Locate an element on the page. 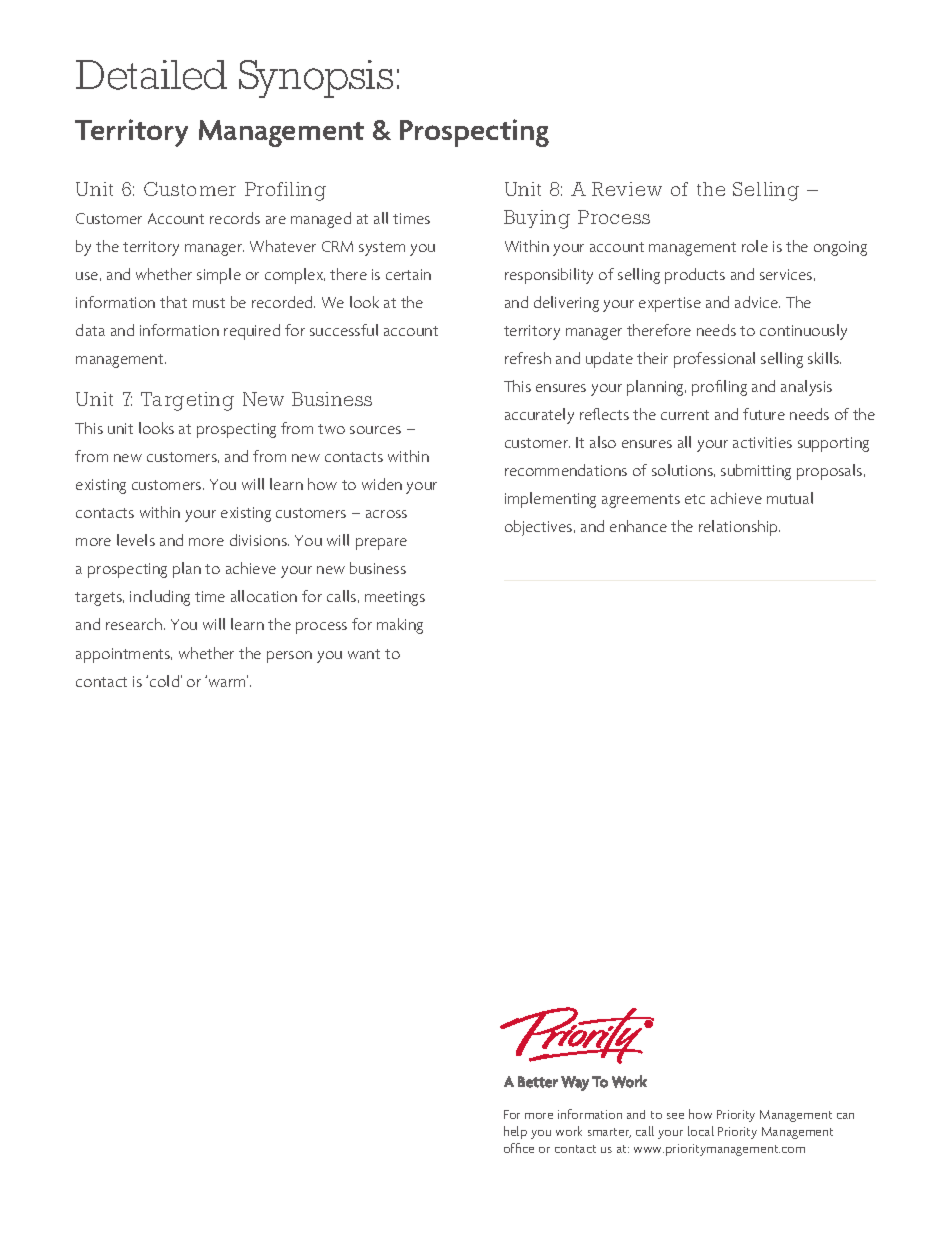 Image resolution: width=952 pixels, height=1233 pixels. role is located at coordinates (755, 246).
